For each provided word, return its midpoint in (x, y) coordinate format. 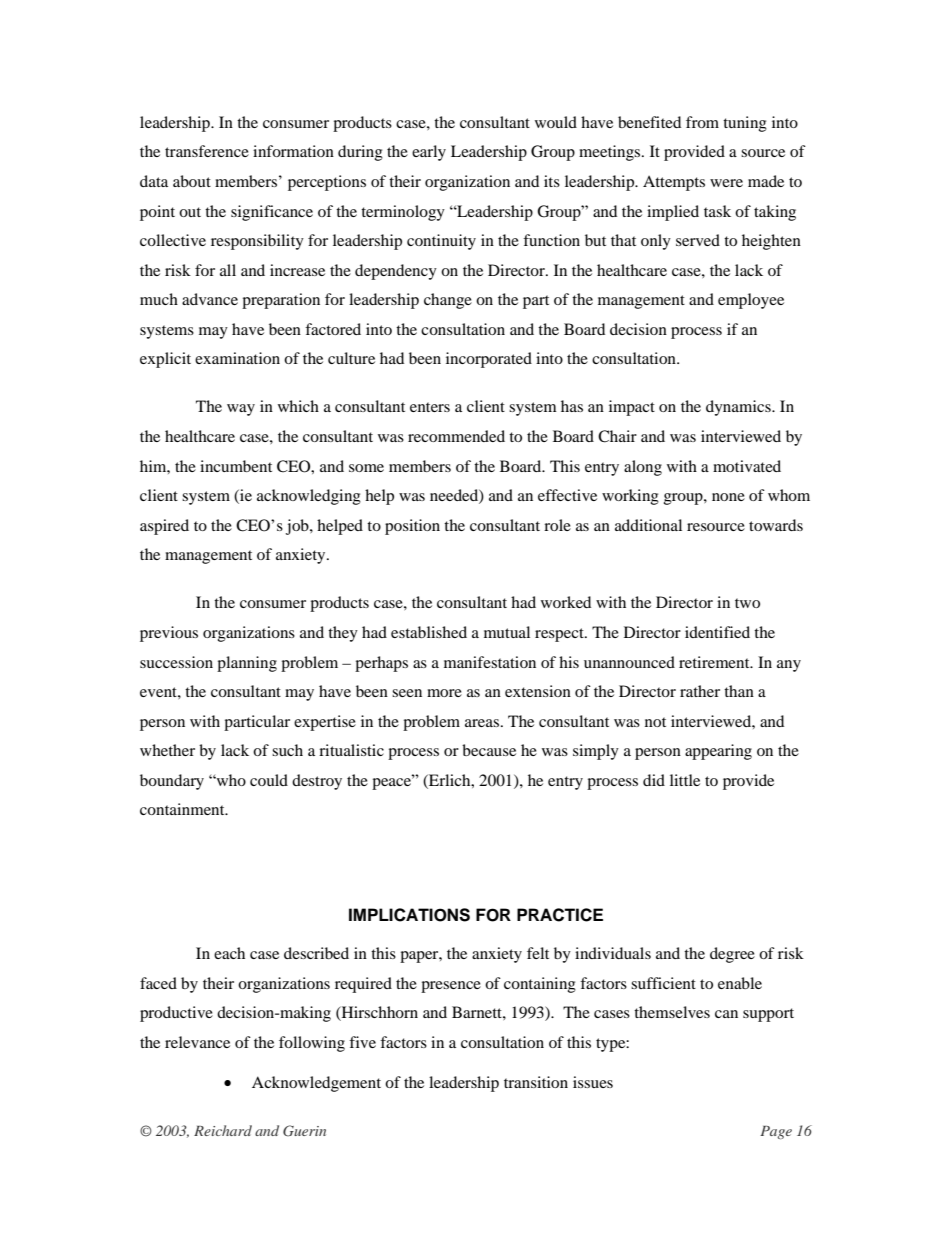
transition (536, 1082)
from (702, 122)
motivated (747, 466)
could (269, 780)
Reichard (223, 1130)
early (429, 153)
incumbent (236, 466)
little (685, 780)
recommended (456, 436)
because (489, 750)
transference (207, 151)
